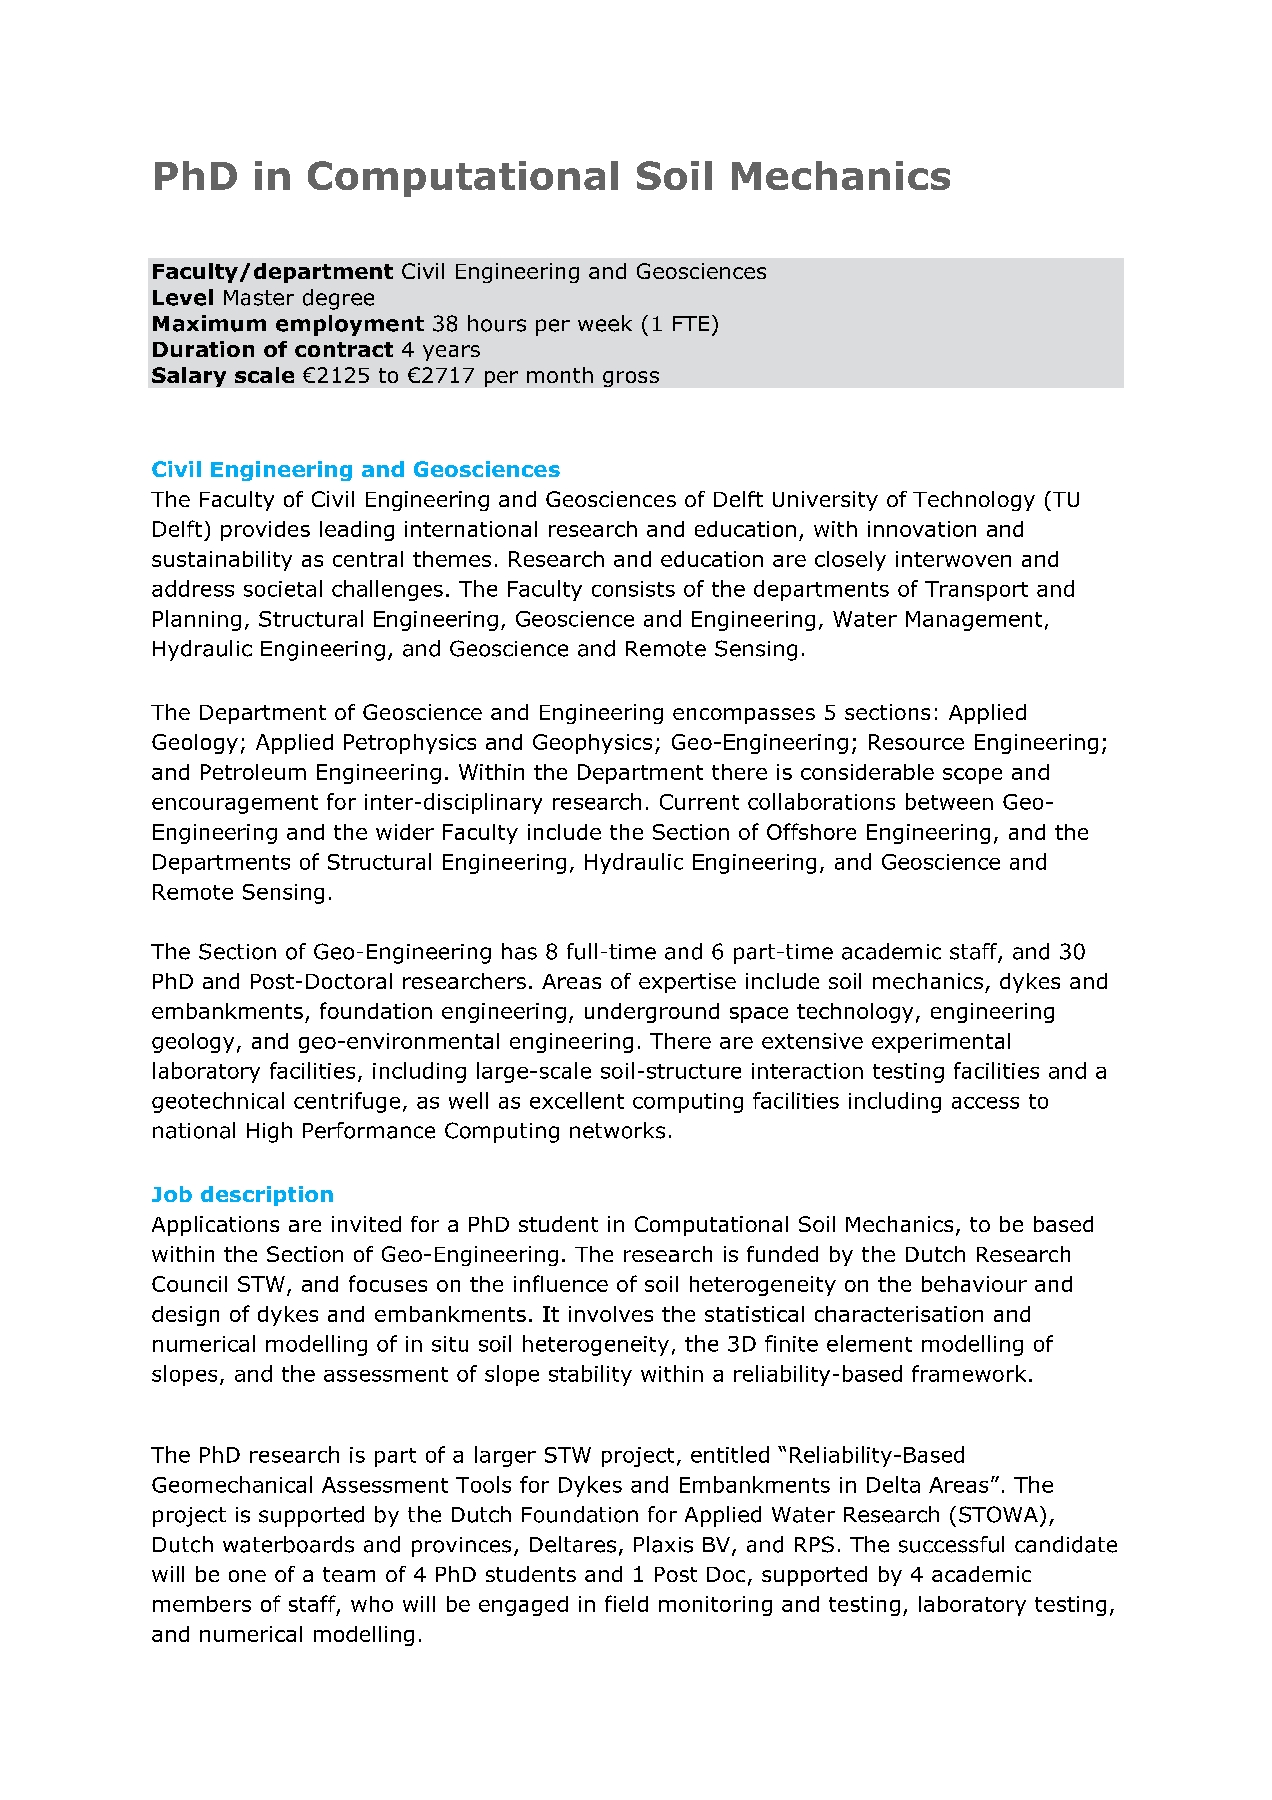 This page has height=1800, width=1272. I want to click on week, so click(605, 323).
